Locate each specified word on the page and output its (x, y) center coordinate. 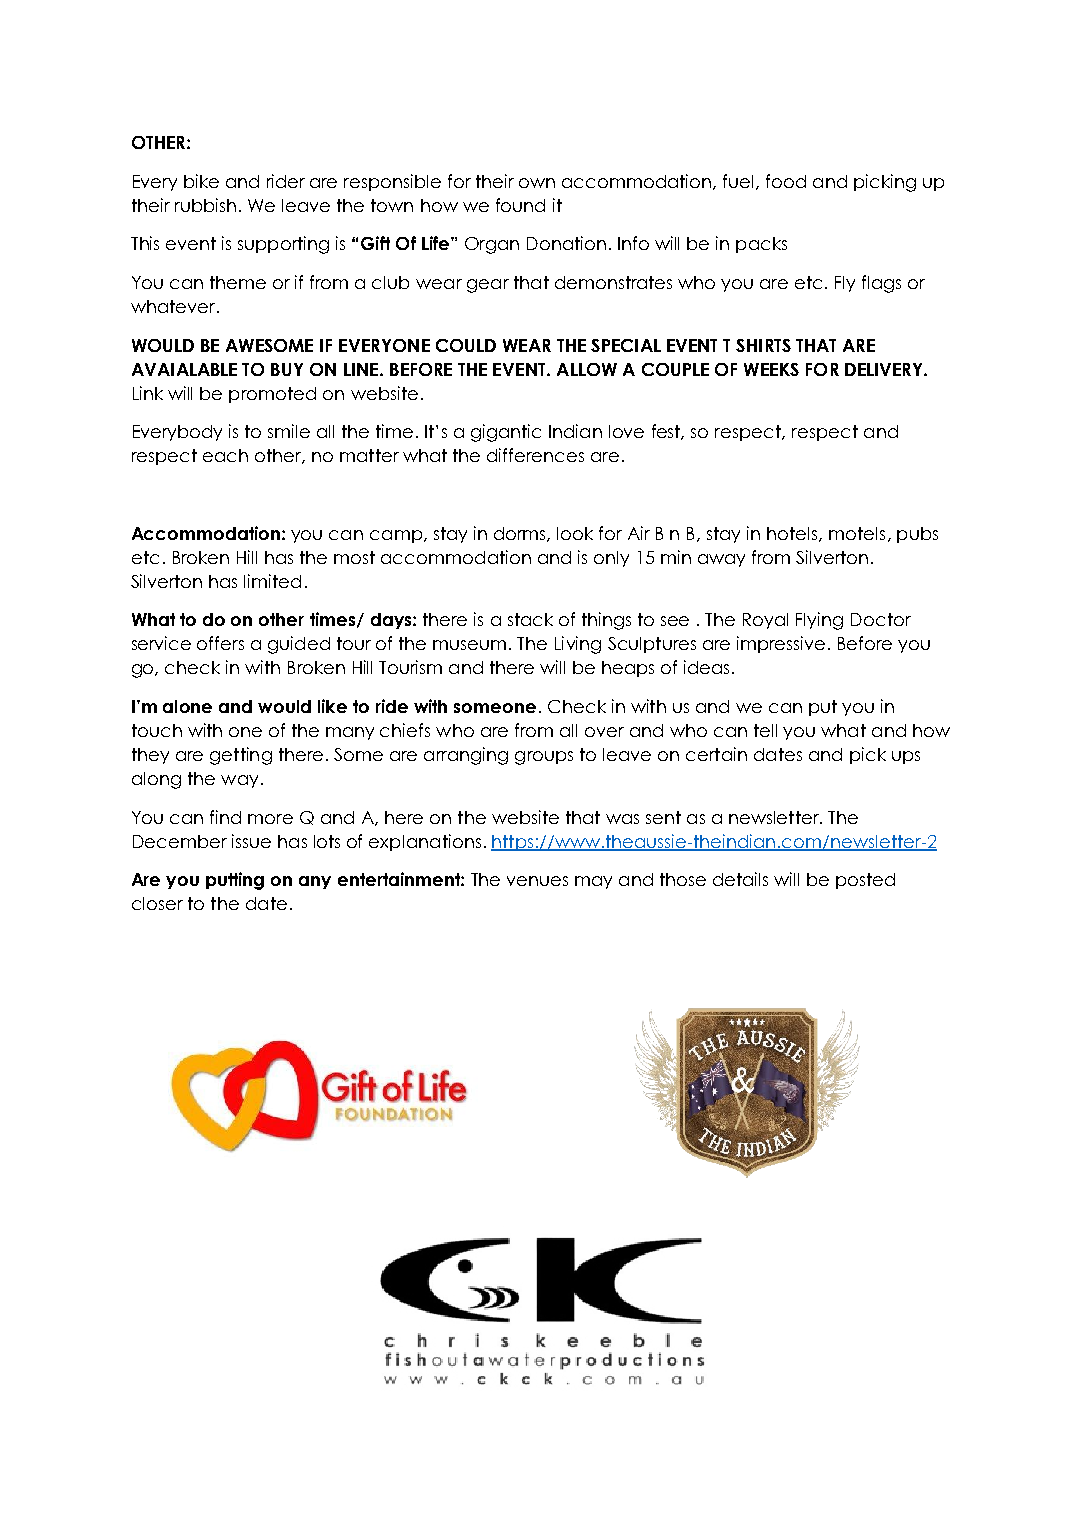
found (520, 205)
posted (865, 881)
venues (537, 881)
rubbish (205, 205)
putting (235, 881)
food (786, 181)
